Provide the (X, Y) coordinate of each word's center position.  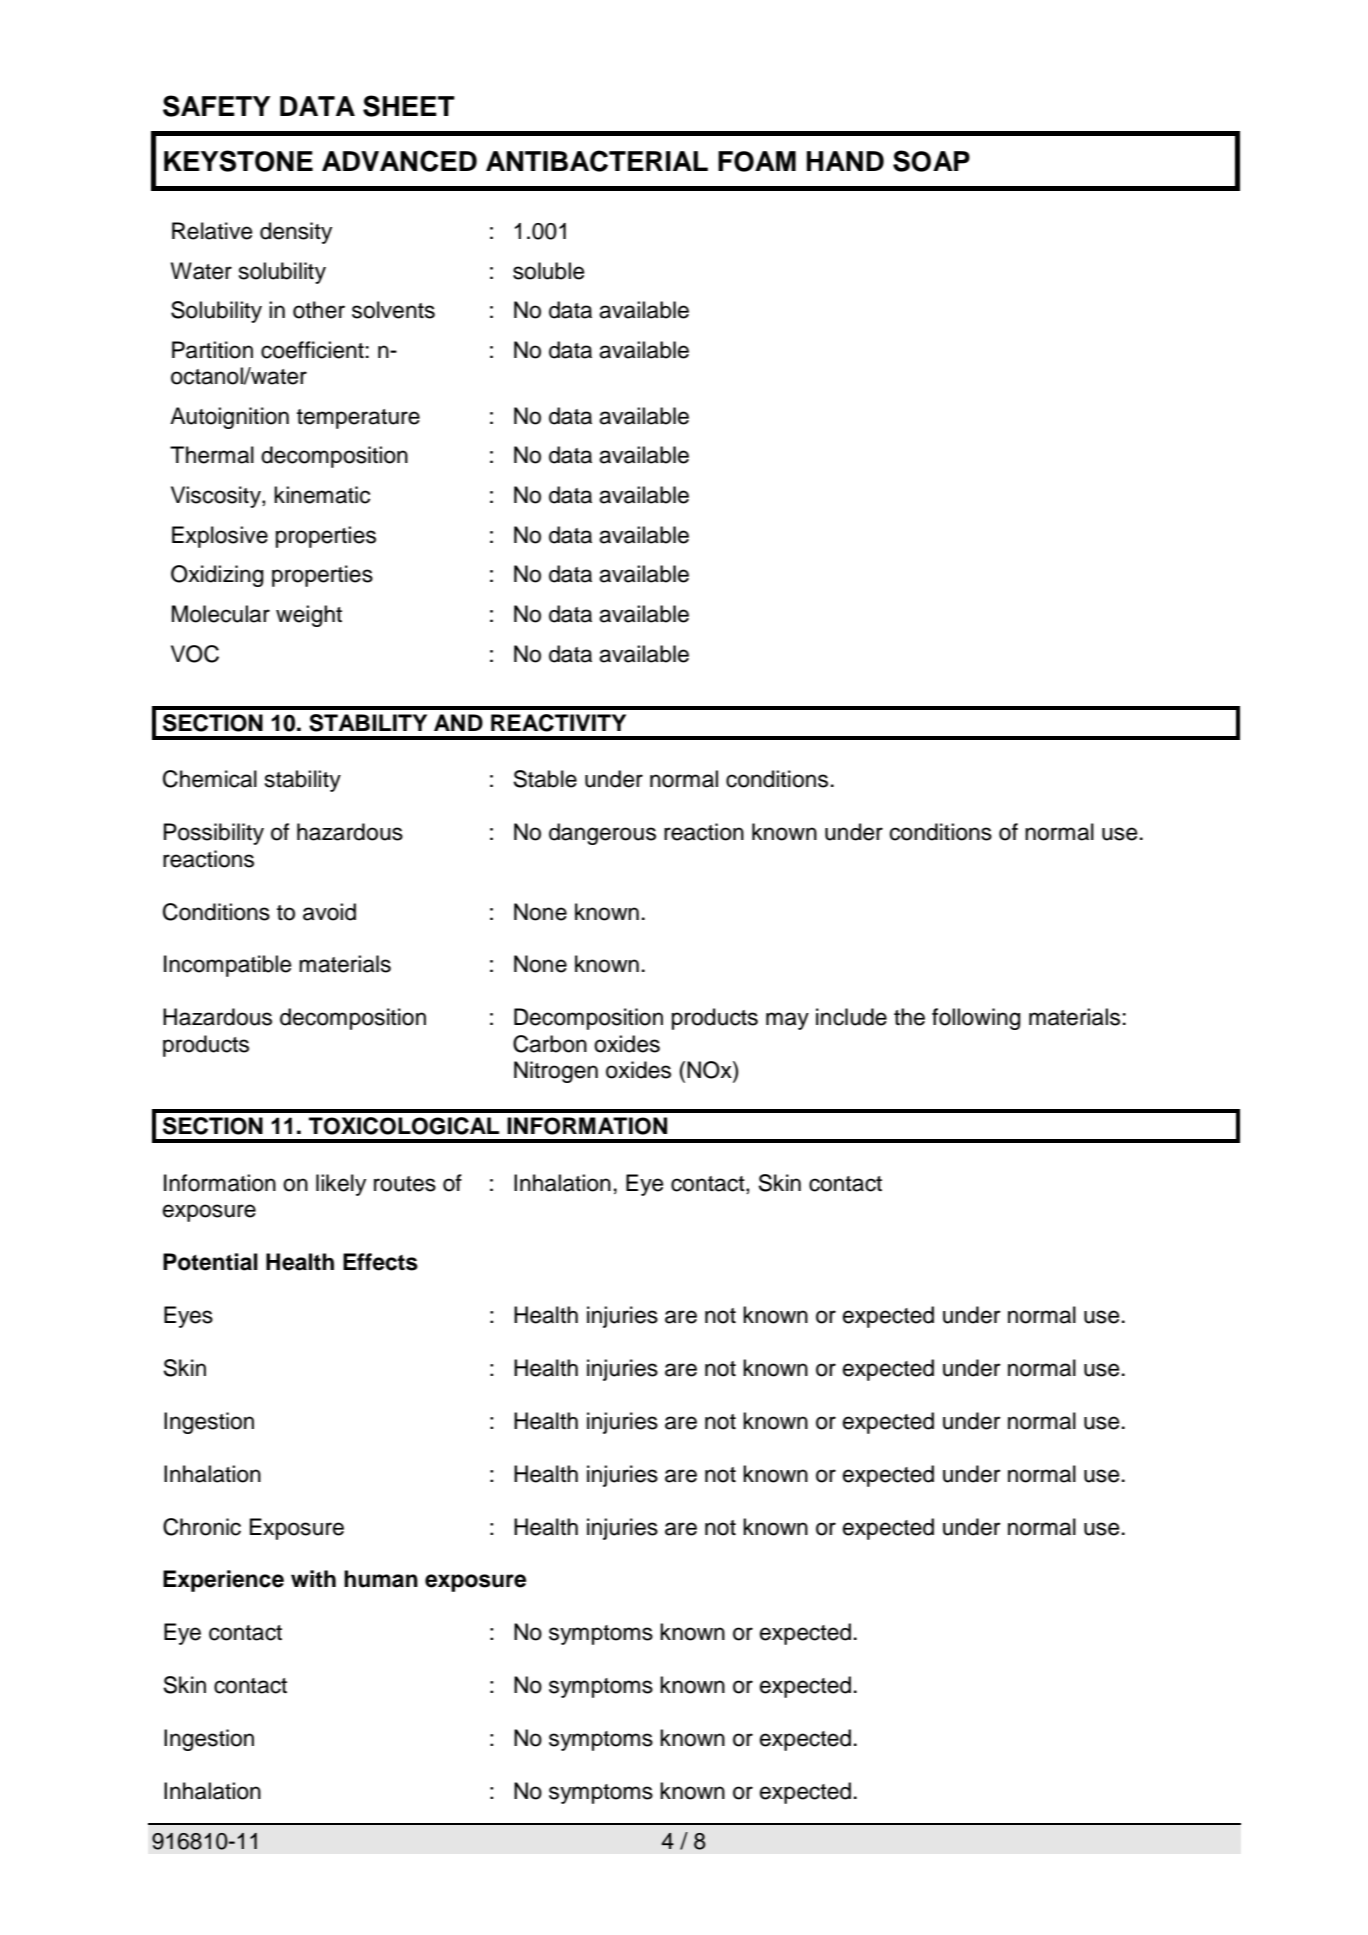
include (851, 1017)
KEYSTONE (238, 161)
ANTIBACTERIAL (597, 161)
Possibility (214, 834)
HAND (845, 161)
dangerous (602, 834)
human (381, 1579)
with (313, 1578)
